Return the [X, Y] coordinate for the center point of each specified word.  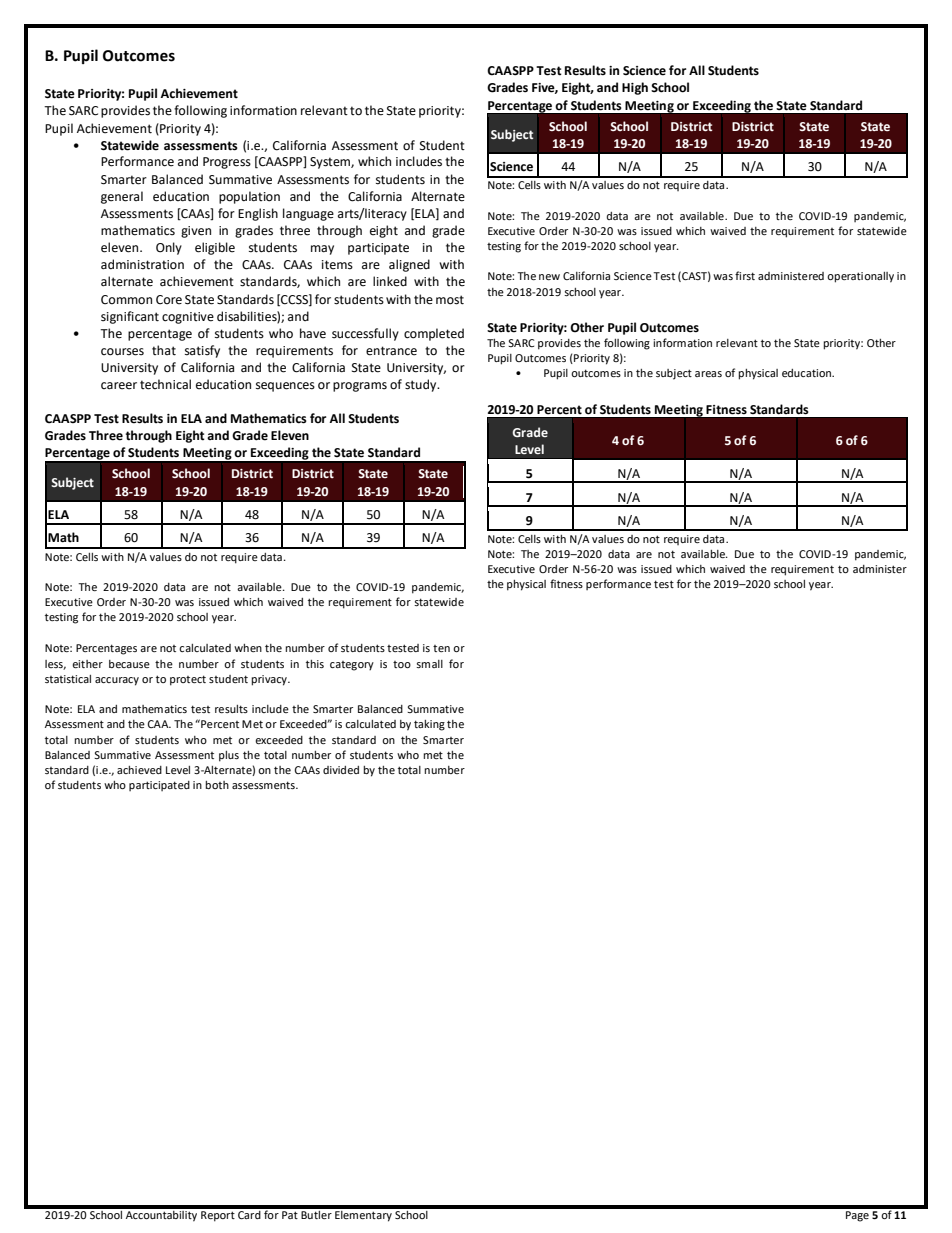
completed [434, 334]
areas [708, 374]
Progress [227, 163]
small [429, 664]
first [745, 275]
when [248, 648]
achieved [139, 770]
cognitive [188, 318]
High [635, 88]
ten [441, 648]
